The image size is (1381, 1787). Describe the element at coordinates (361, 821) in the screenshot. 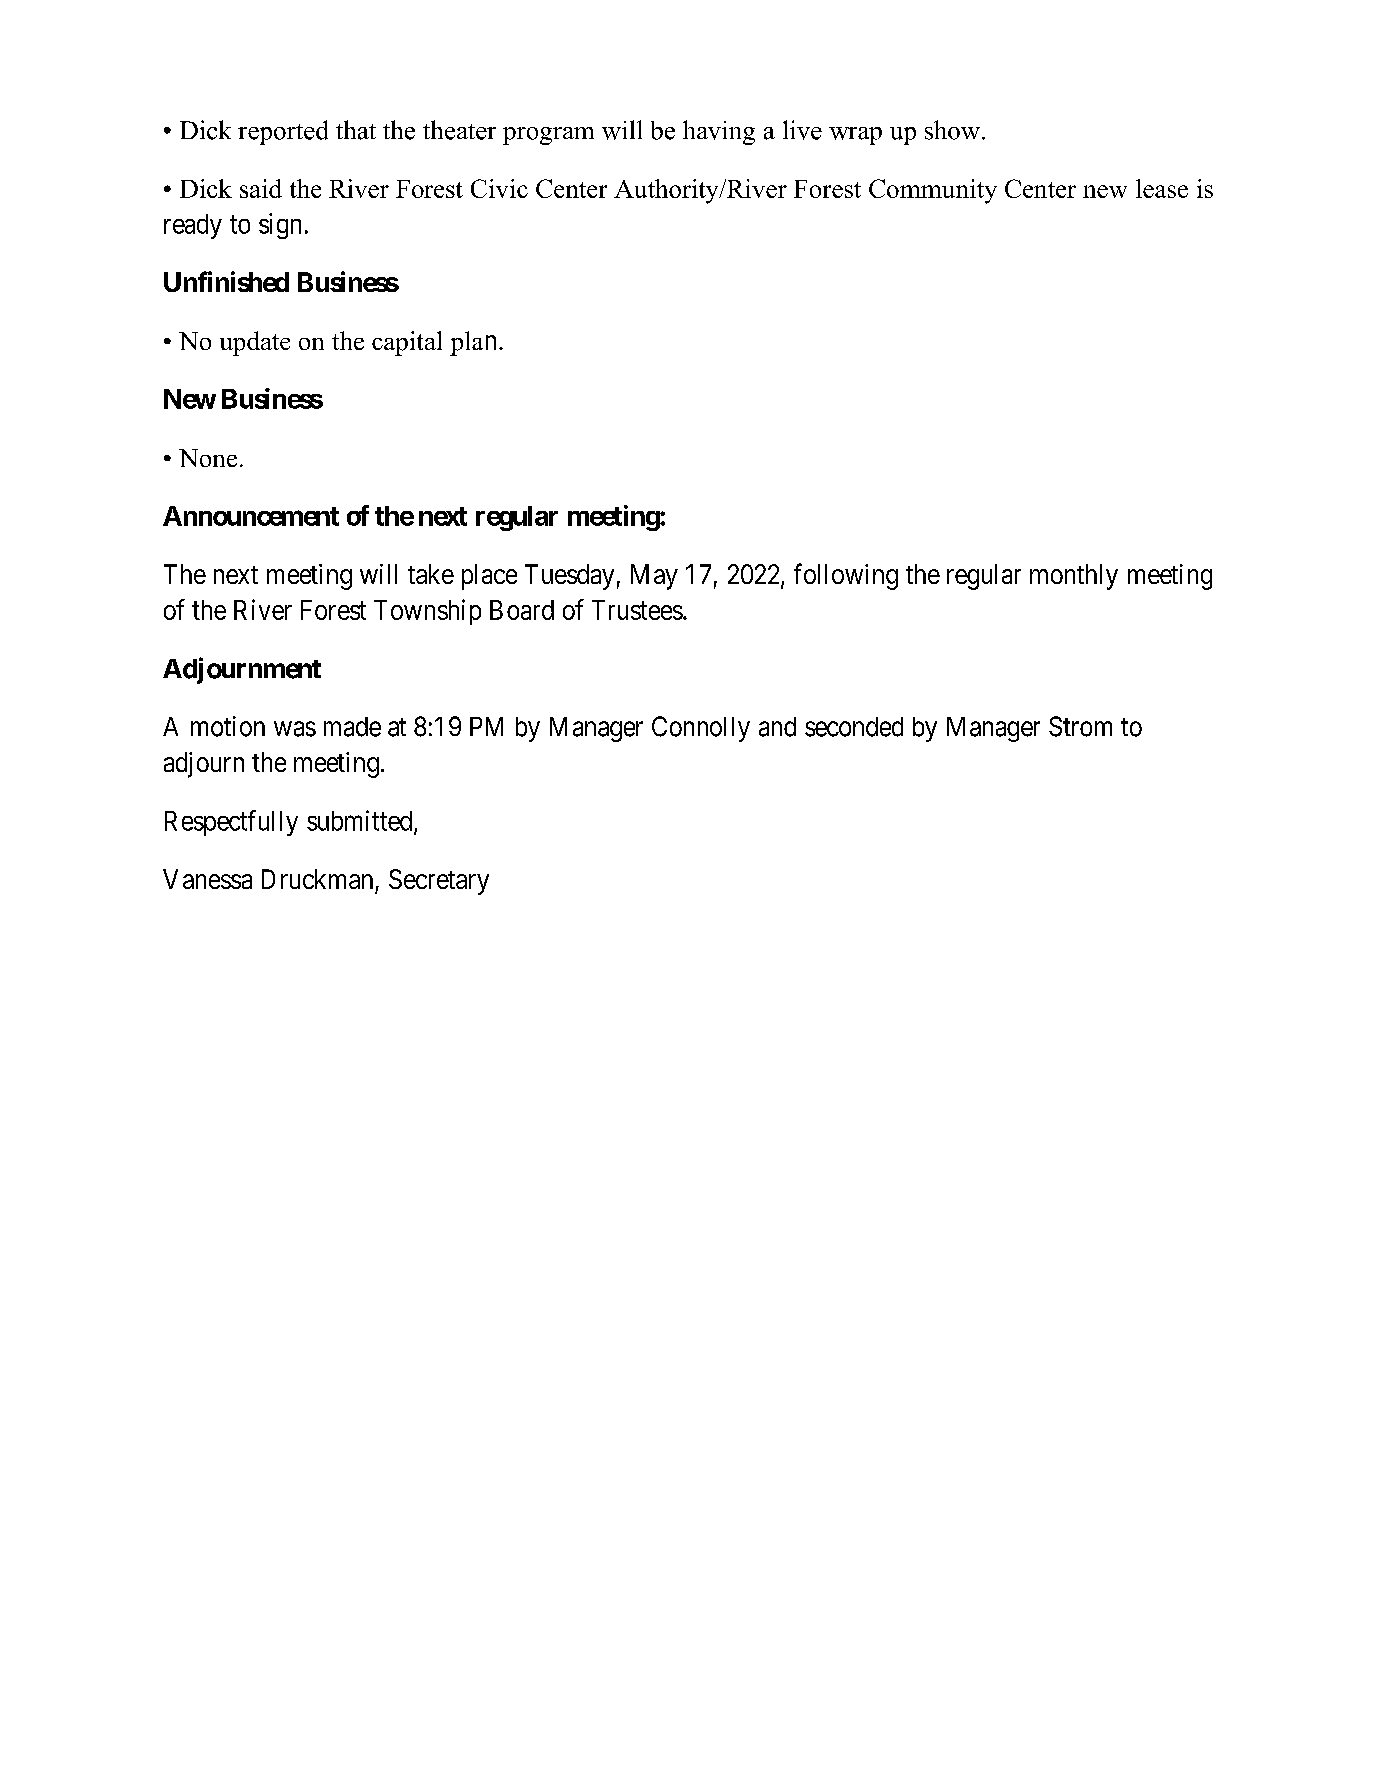

I see `submitted` at that location.
